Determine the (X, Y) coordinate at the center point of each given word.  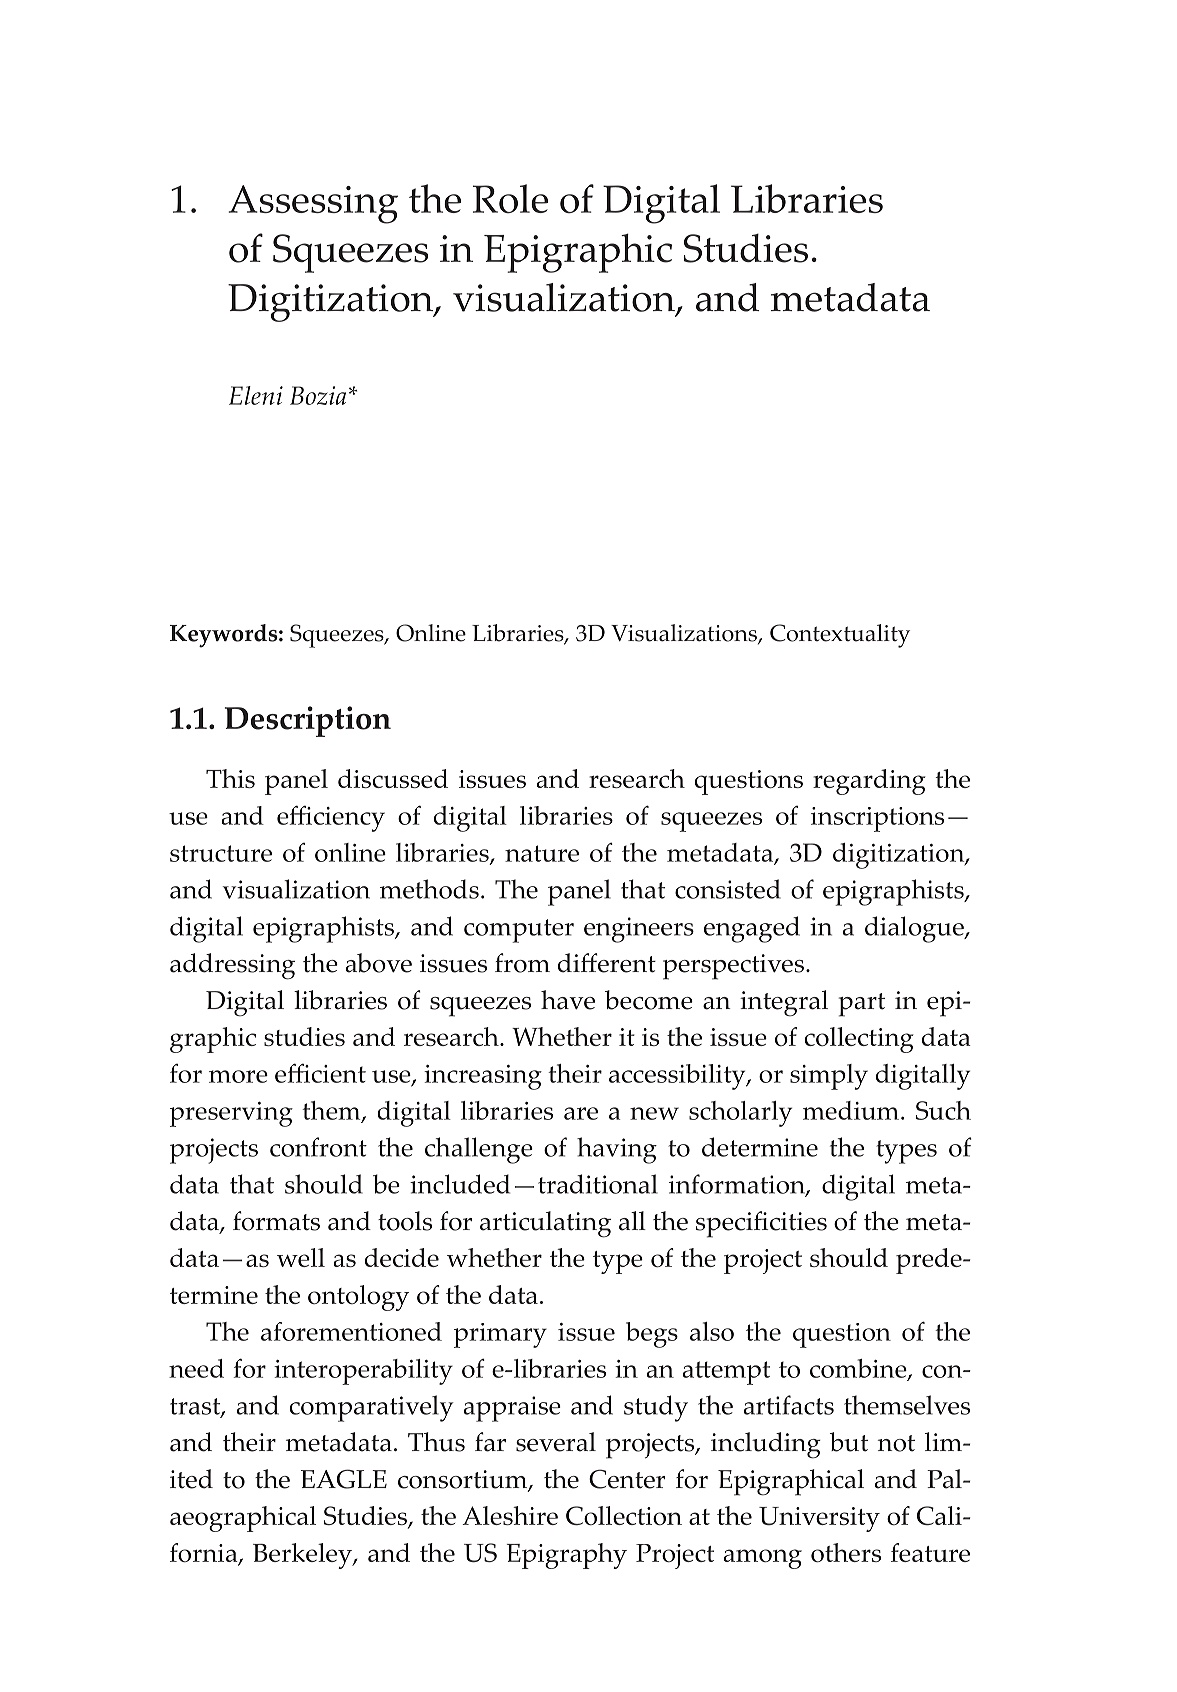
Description (308, 721)
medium (851, 1110)
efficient (320, 1073)
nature (542, 853)
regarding (869, 782)
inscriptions (877, 819)
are (581, 1113)
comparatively (372, 1408)
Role (510, 198)
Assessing (313, 204)
